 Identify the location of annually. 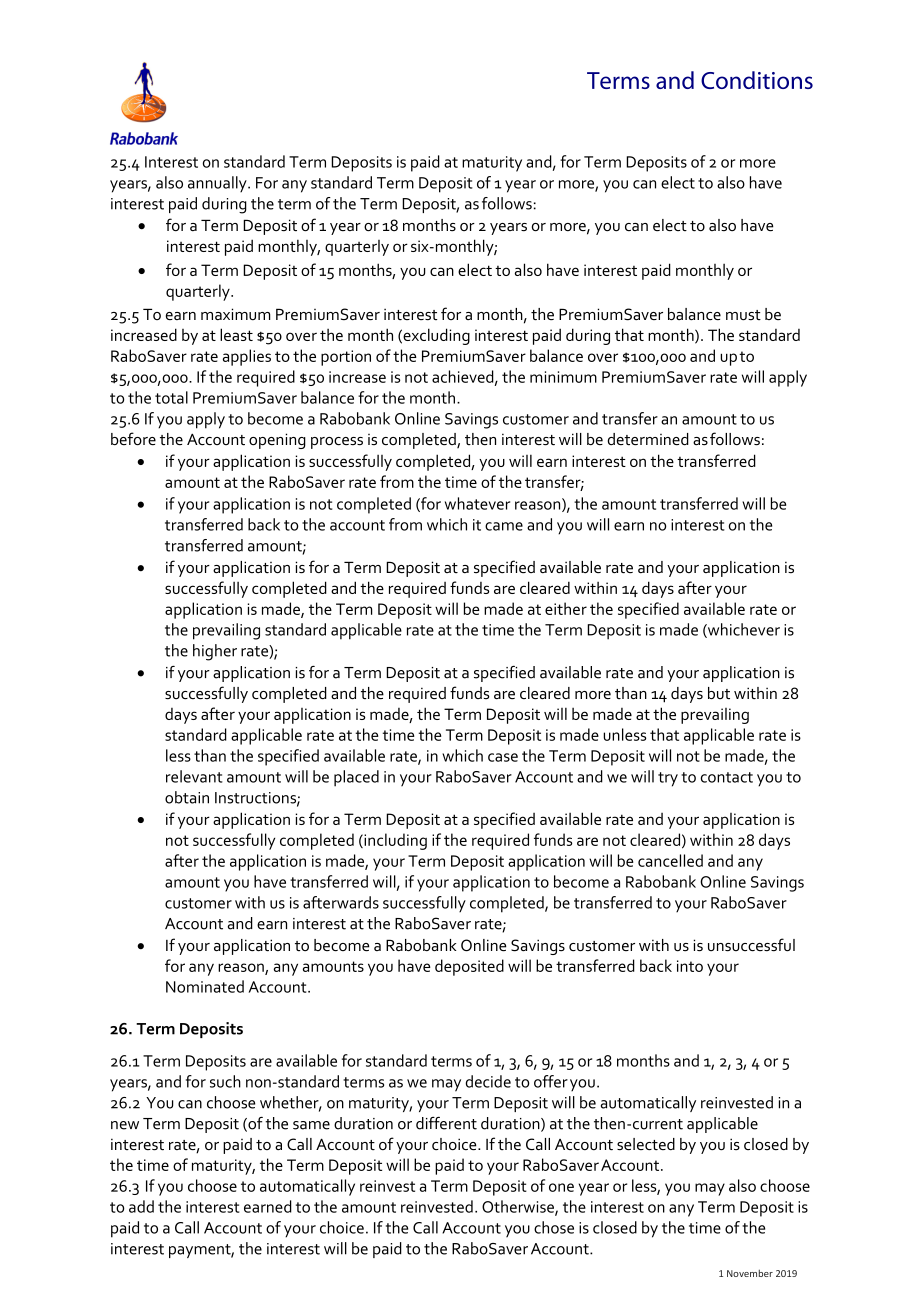
(218, 184).
